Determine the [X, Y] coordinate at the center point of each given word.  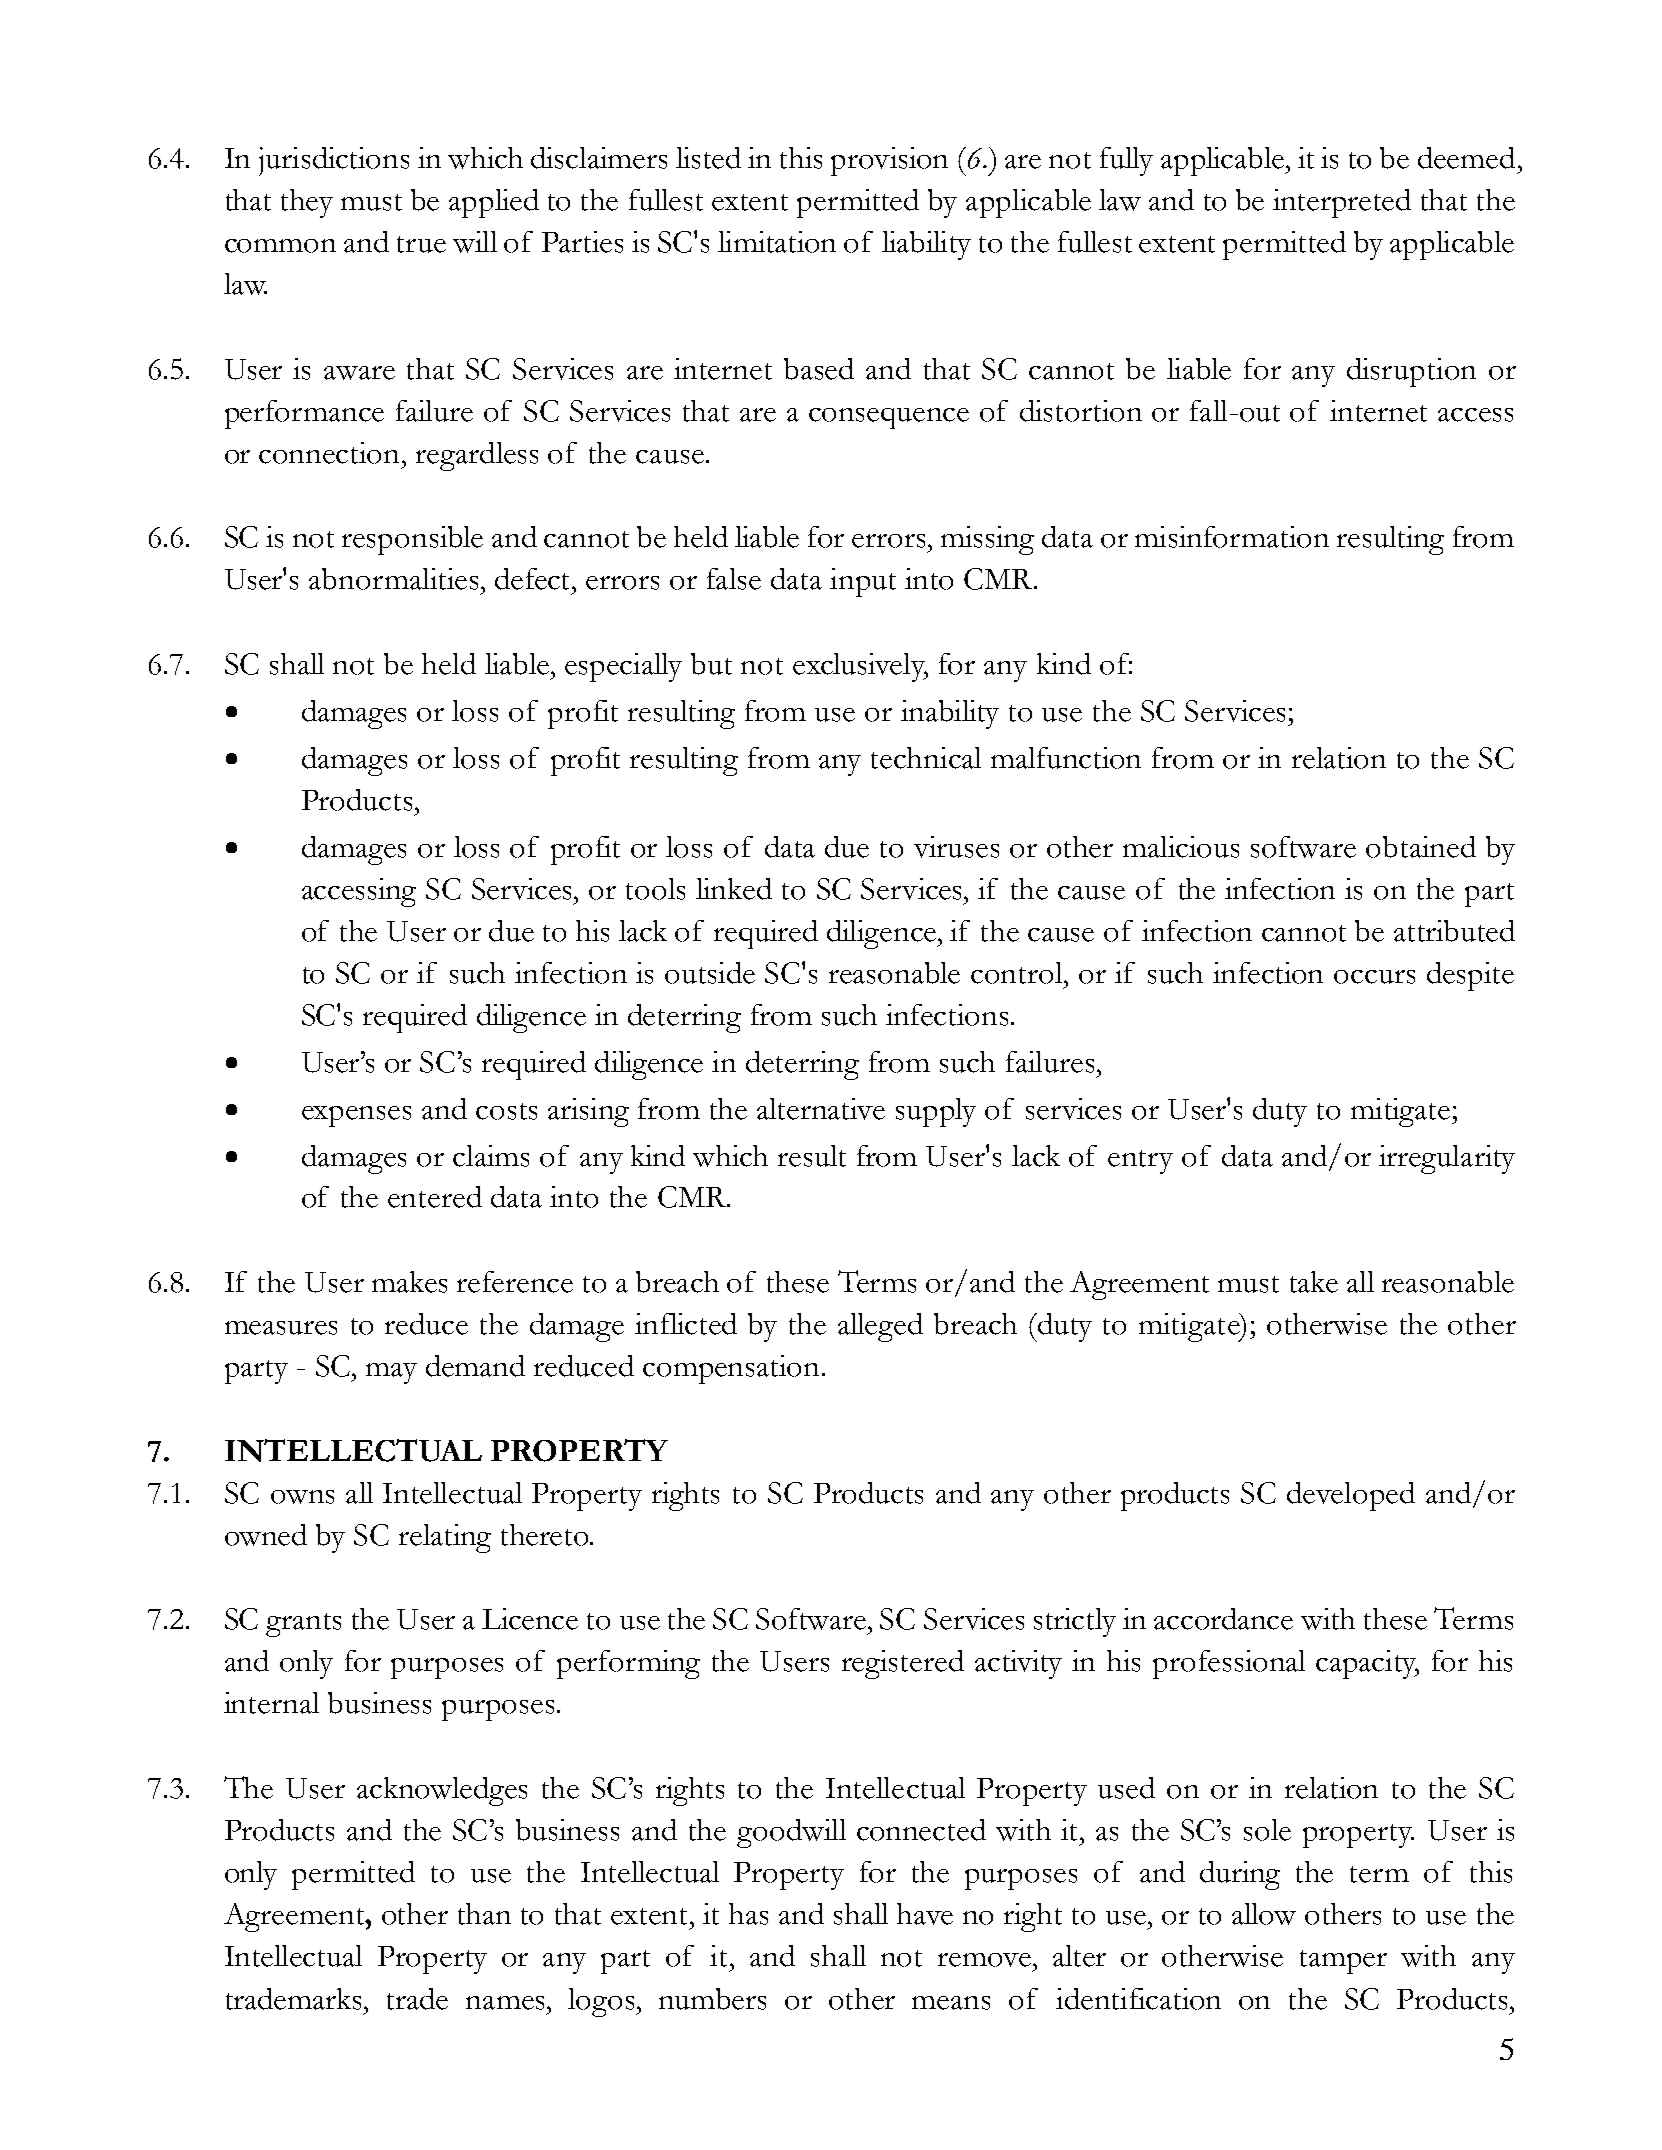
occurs [1374, 977]
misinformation [1232, 537]
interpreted [1342, 203]
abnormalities [393, 579]
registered [903, 1664]
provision [889, 161]
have [925, 1914]
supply [936, 1112]
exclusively [860, 667]
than [484, 1914]
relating [445, 1538]
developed [1351, 1496]
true [421, 244]
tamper [1343, 1962]
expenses [356, 1116]
